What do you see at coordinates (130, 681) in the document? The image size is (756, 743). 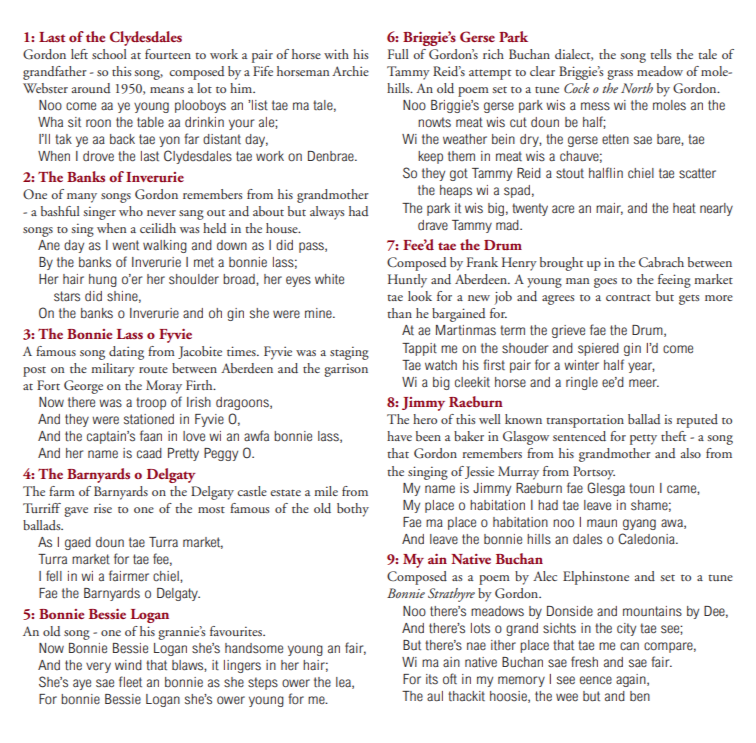 I see `fleet` at bounding box center [130, 681].
